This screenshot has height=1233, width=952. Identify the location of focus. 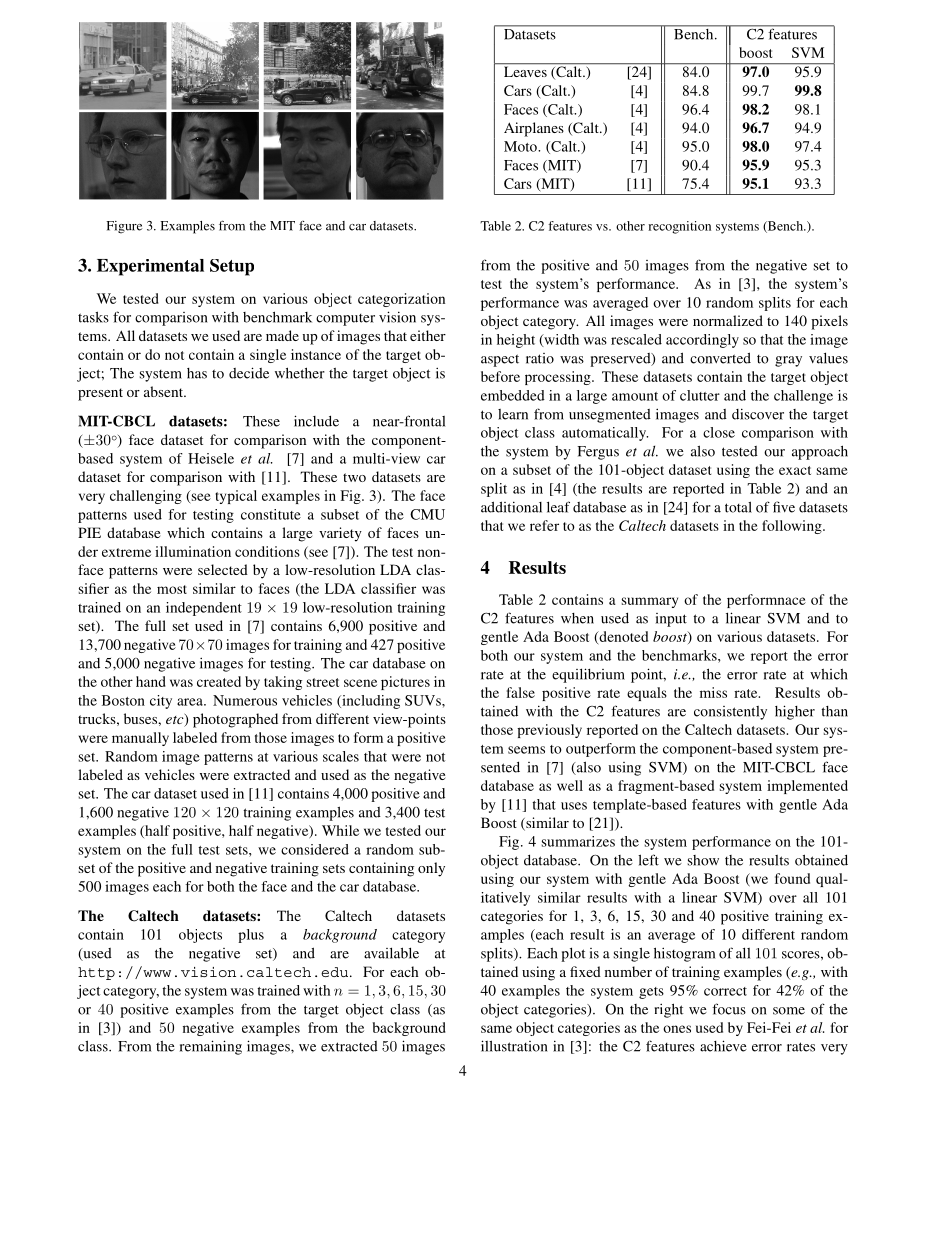
(729, 1009).
